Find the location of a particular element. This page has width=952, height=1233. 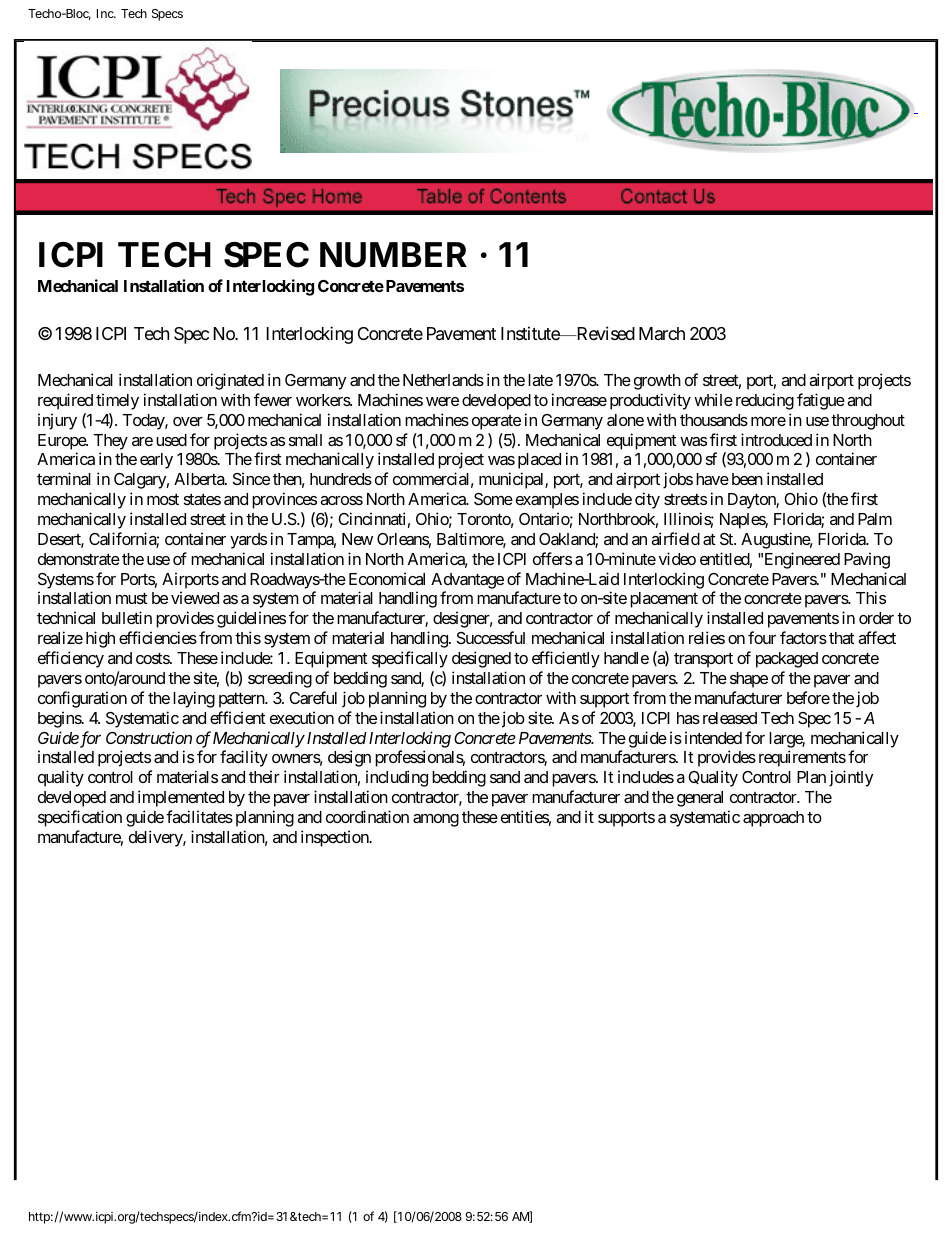

that is located at coordinates (842, 638).
